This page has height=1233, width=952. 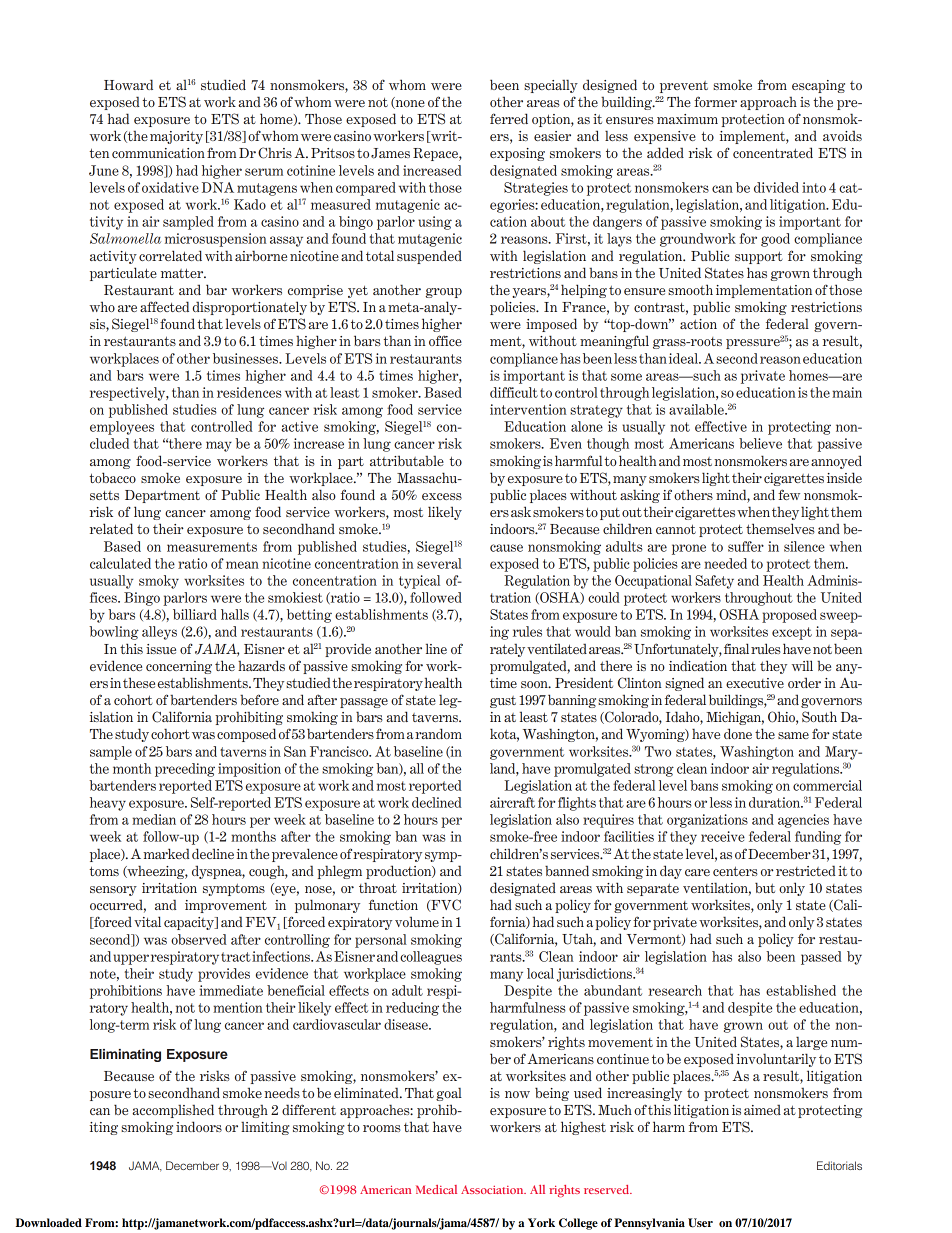 I want to click on few, so click(x=789, y=494).
